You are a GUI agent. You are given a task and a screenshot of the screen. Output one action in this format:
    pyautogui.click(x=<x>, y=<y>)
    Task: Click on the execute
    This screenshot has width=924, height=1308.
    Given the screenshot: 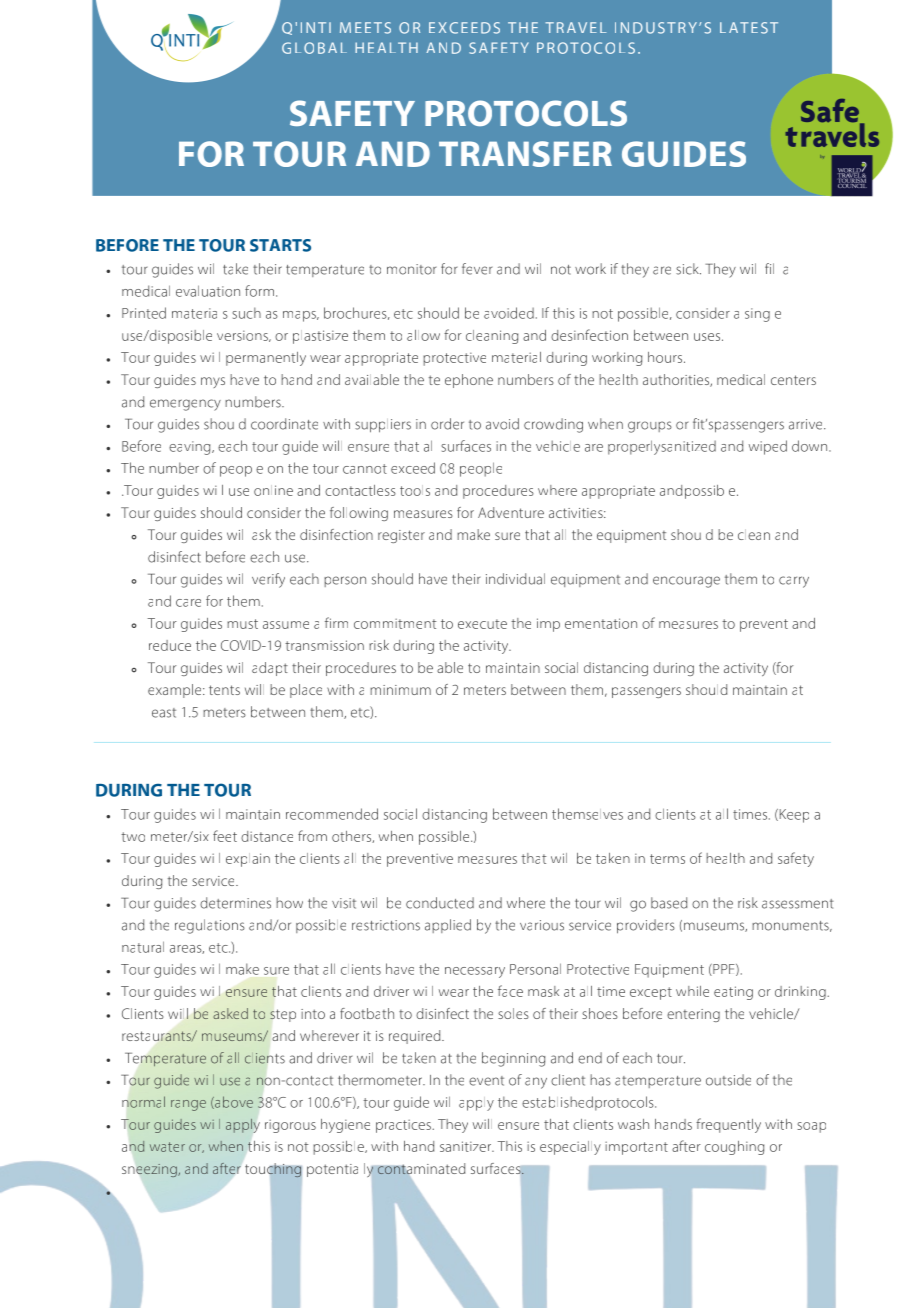 What is the action you would take?
    pyautogui.click(x=482, y=624)
